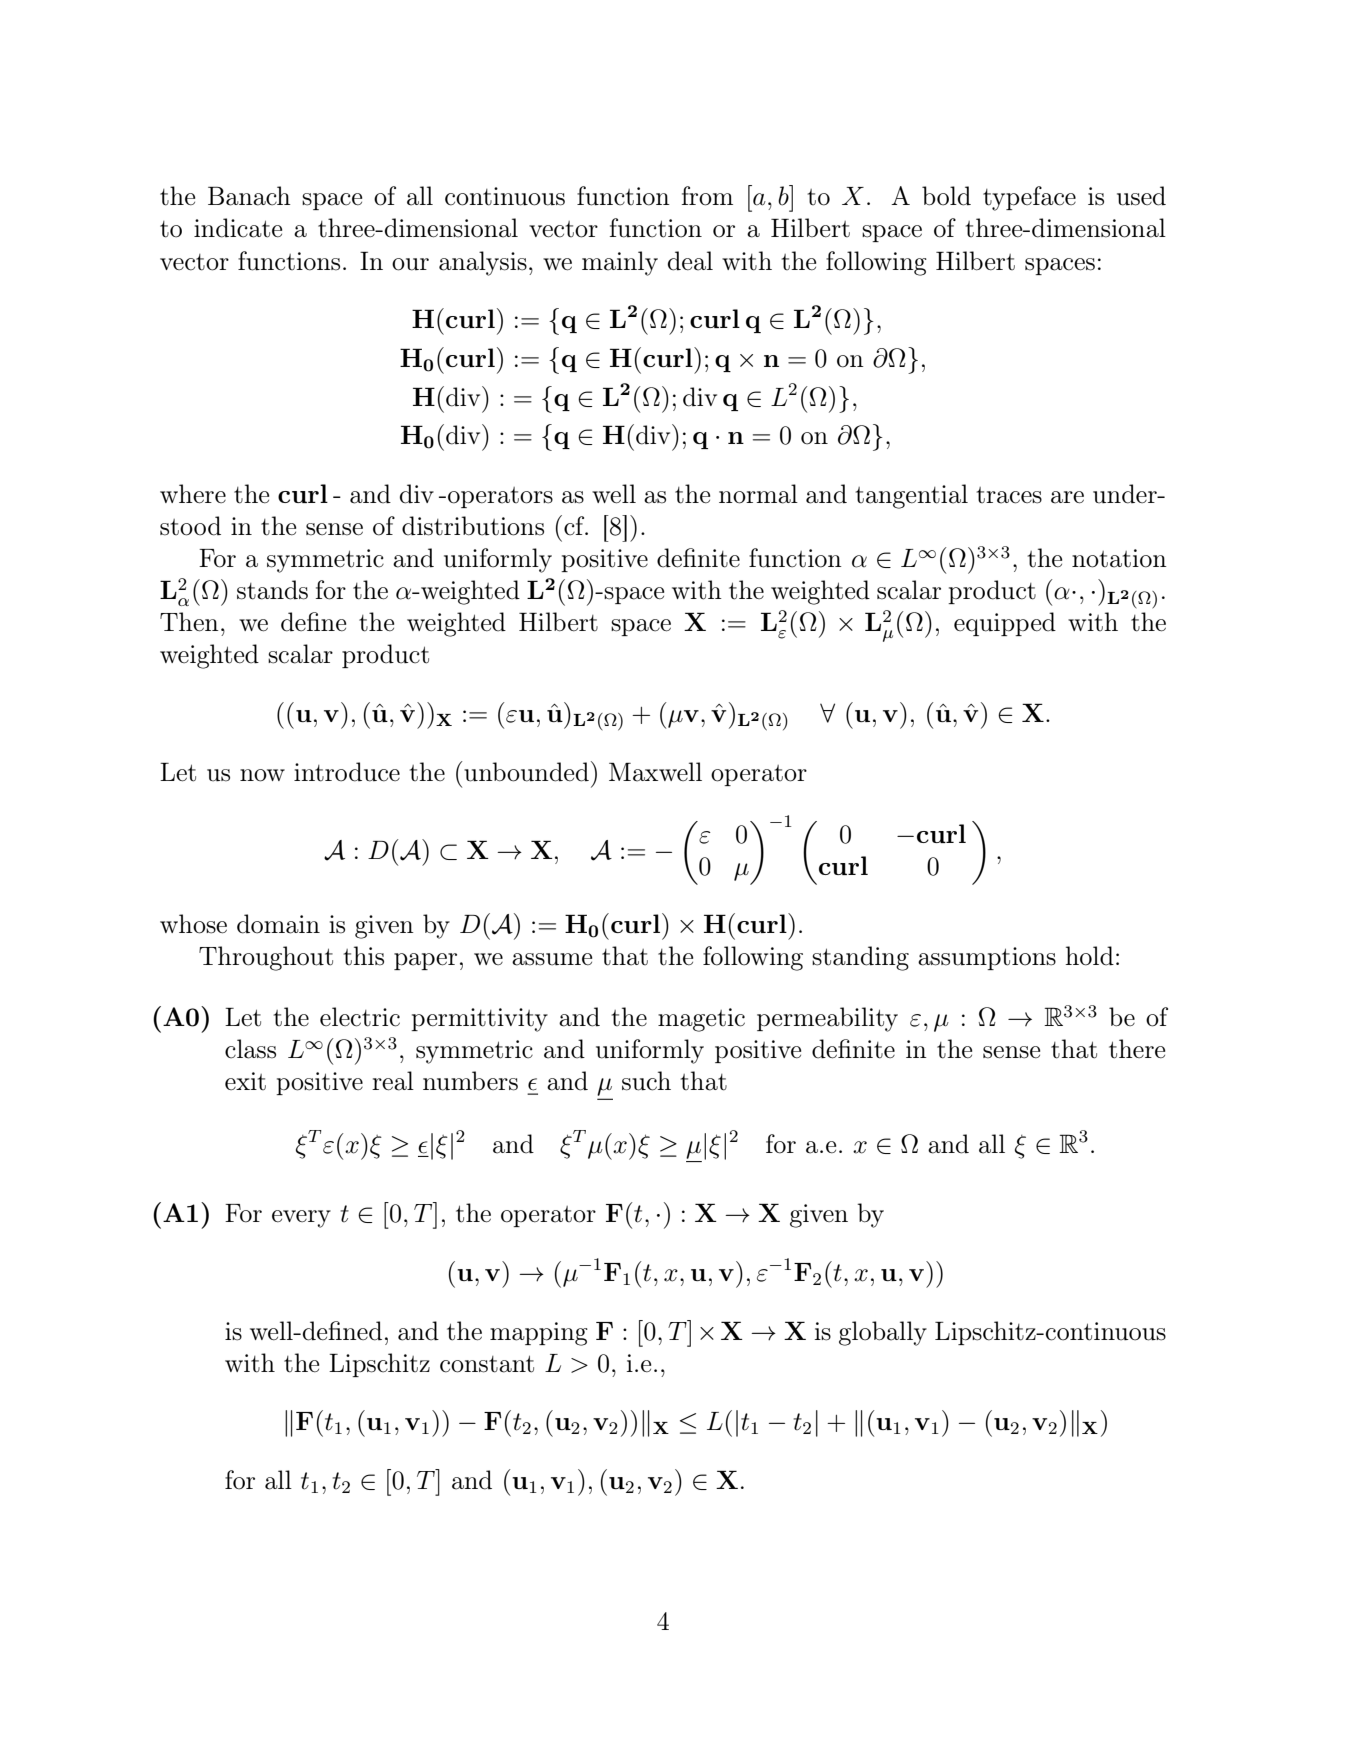 The width and height of the page is (1359, 1759). Describe the element at coordinates (1137, 1049) in the page. I see `there` at that location.
